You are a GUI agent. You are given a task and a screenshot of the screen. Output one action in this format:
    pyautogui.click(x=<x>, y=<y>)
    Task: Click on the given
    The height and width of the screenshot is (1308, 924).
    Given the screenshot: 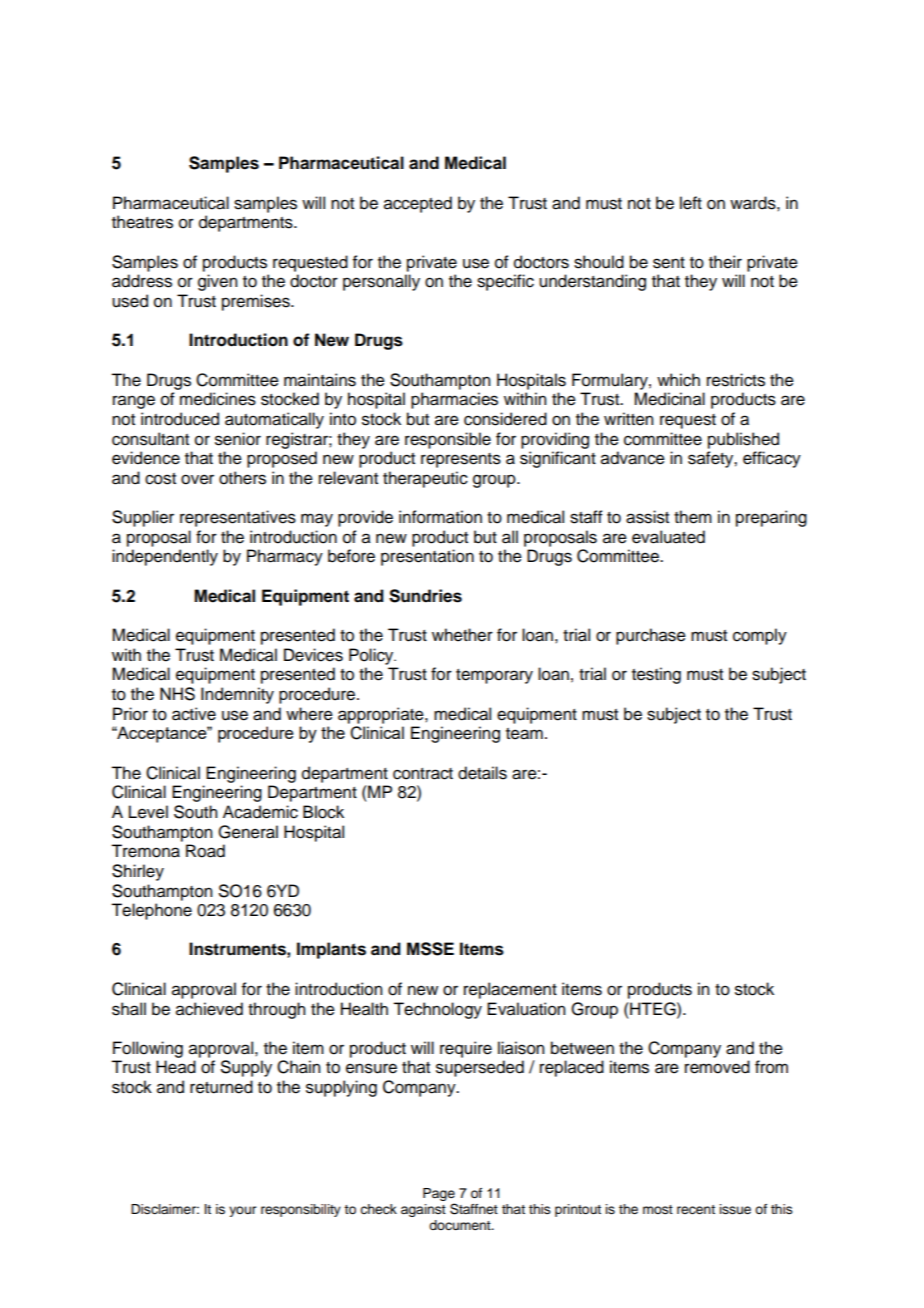 What is the action you would take?
    pyautogui.click(x=217, y=282)
